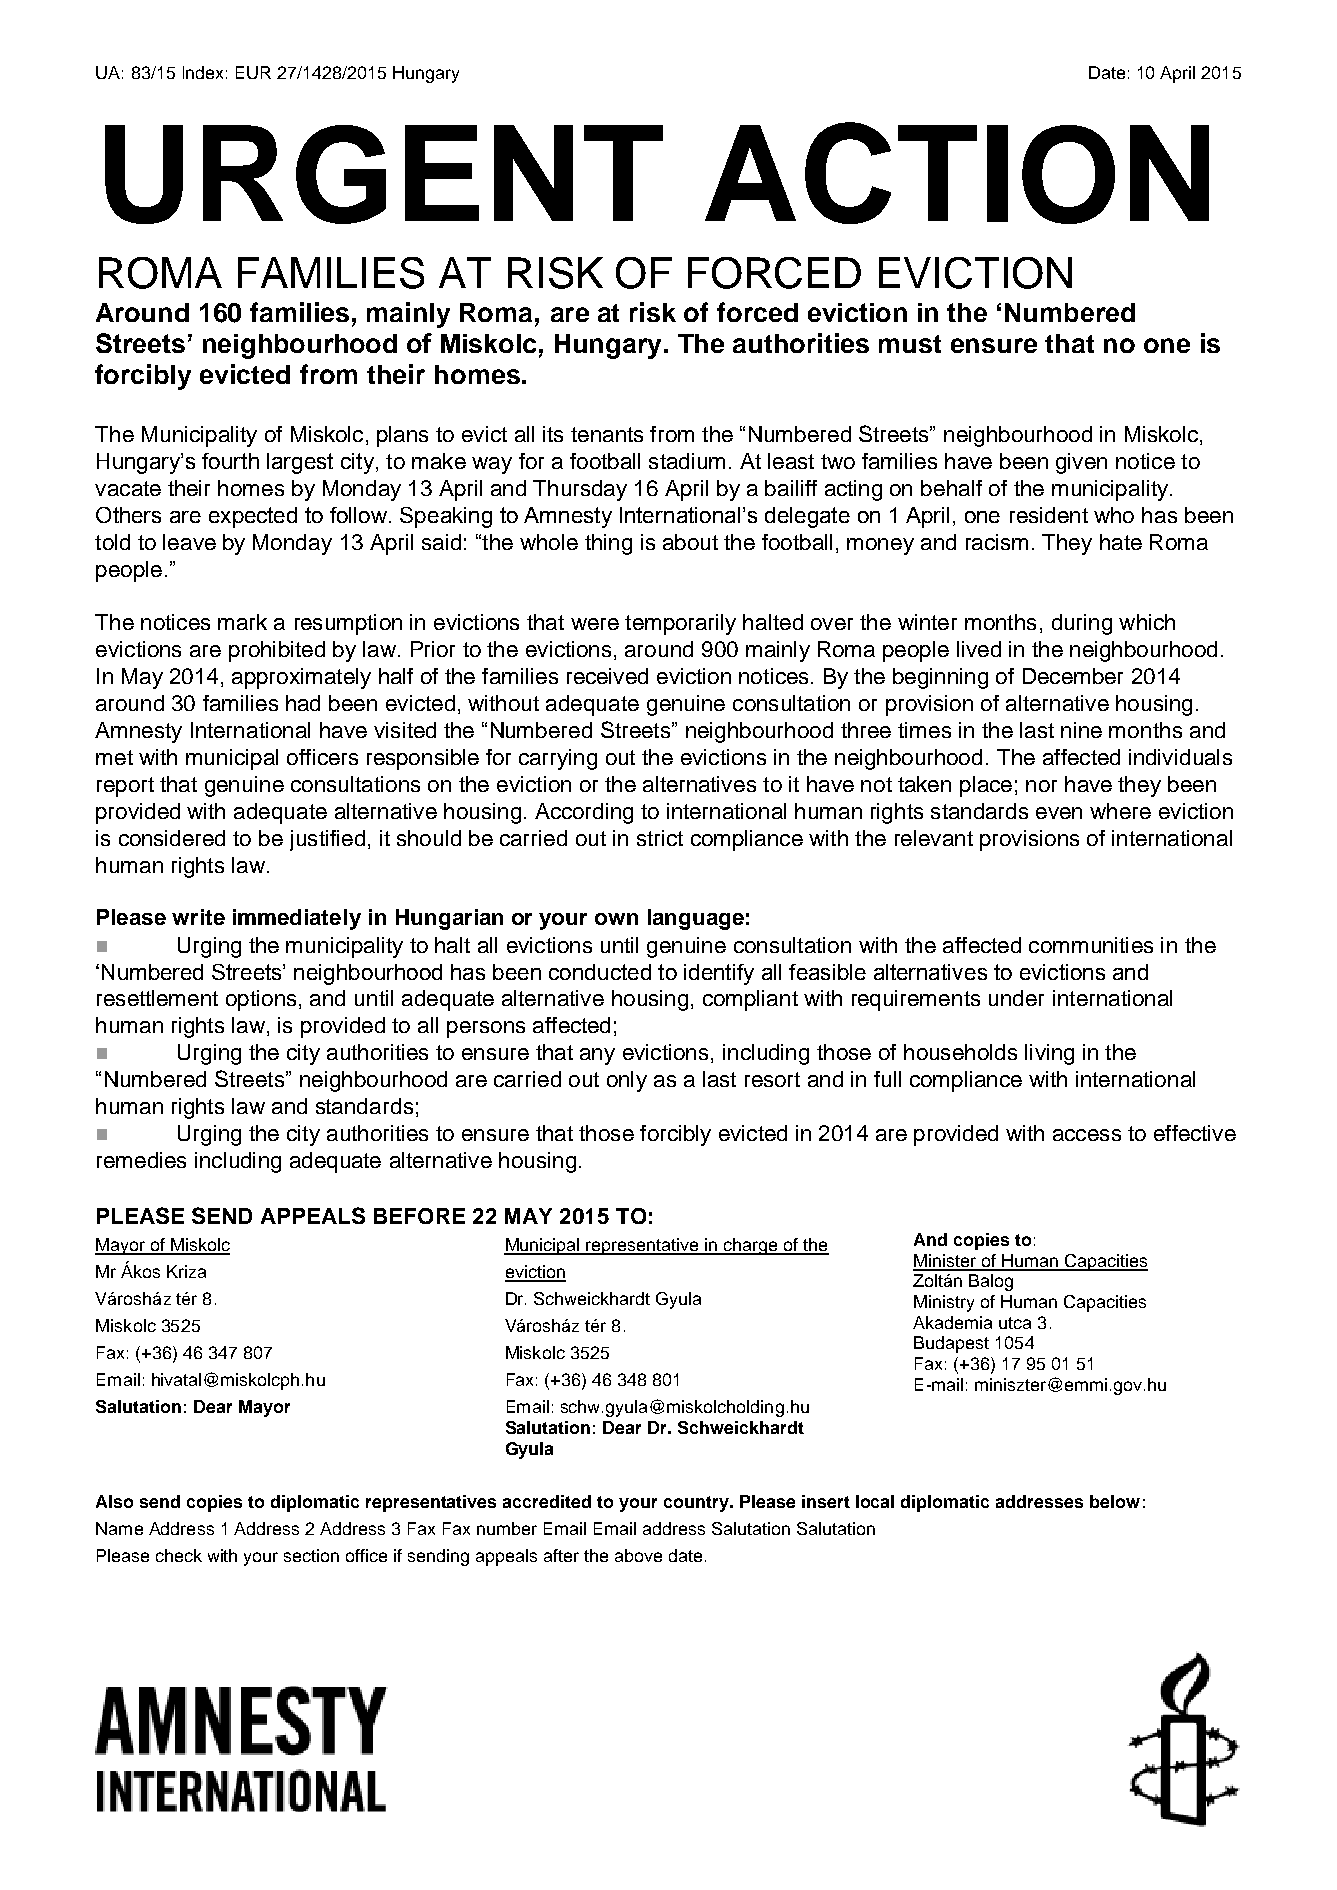 This screenshot has width=1337, height=1890. What do you see at coordinates (957, 173) in the screenshot?
I see `ACTION` at bounding box center [957, 173].
